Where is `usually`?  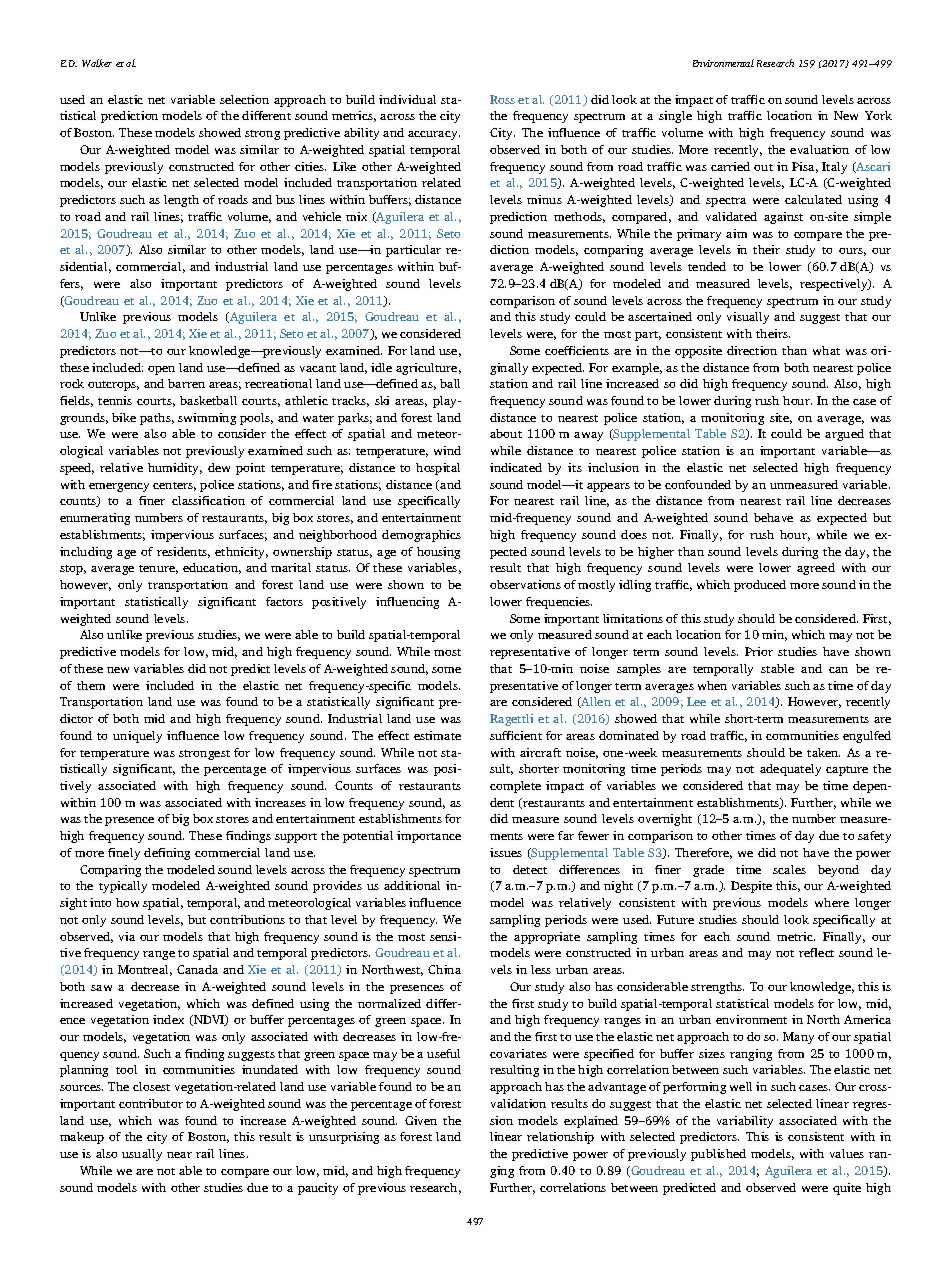
usually is located at coordinates (142, 1155).
